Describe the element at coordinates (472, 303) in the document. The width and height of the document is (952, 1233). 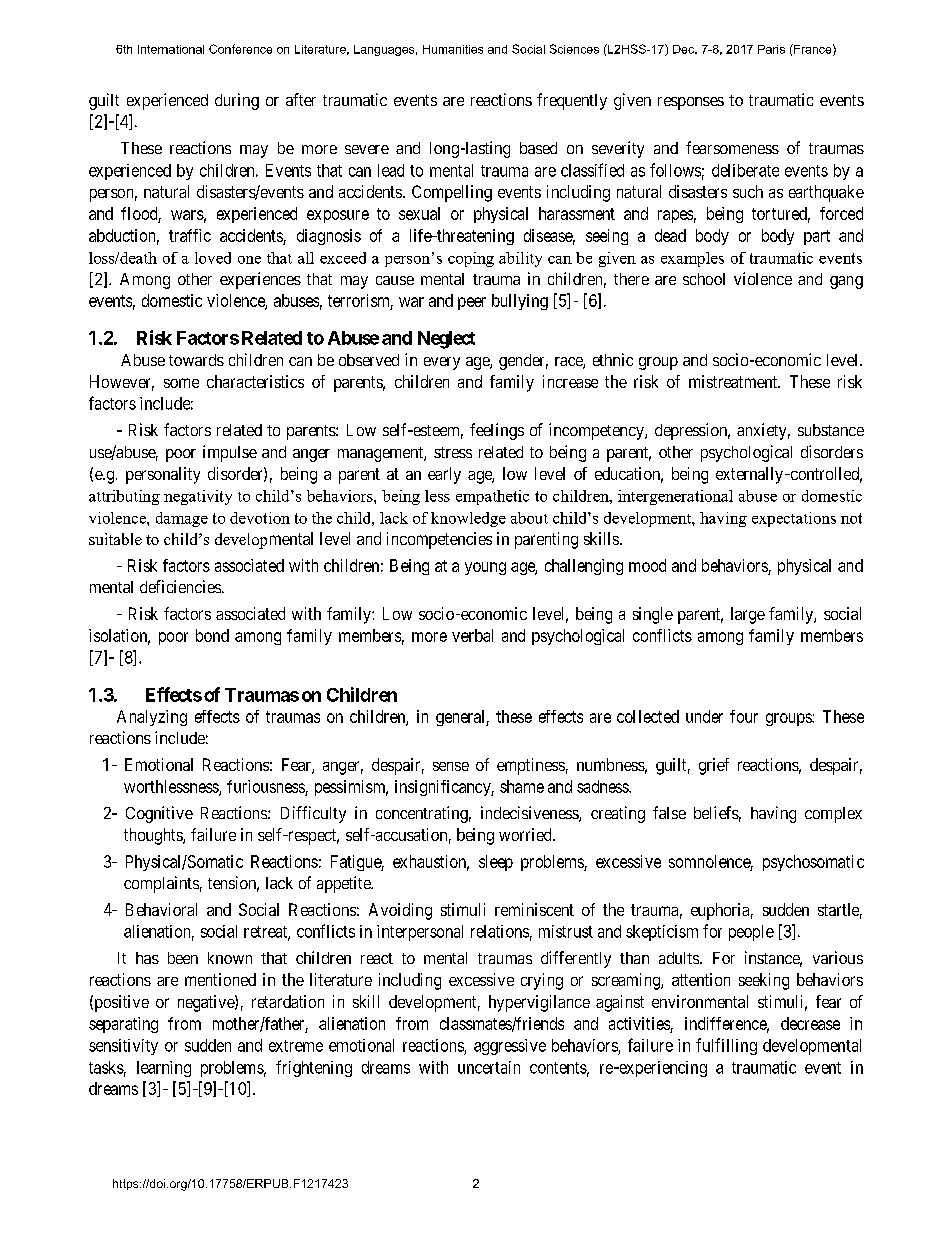
I see `peer` at that location.
